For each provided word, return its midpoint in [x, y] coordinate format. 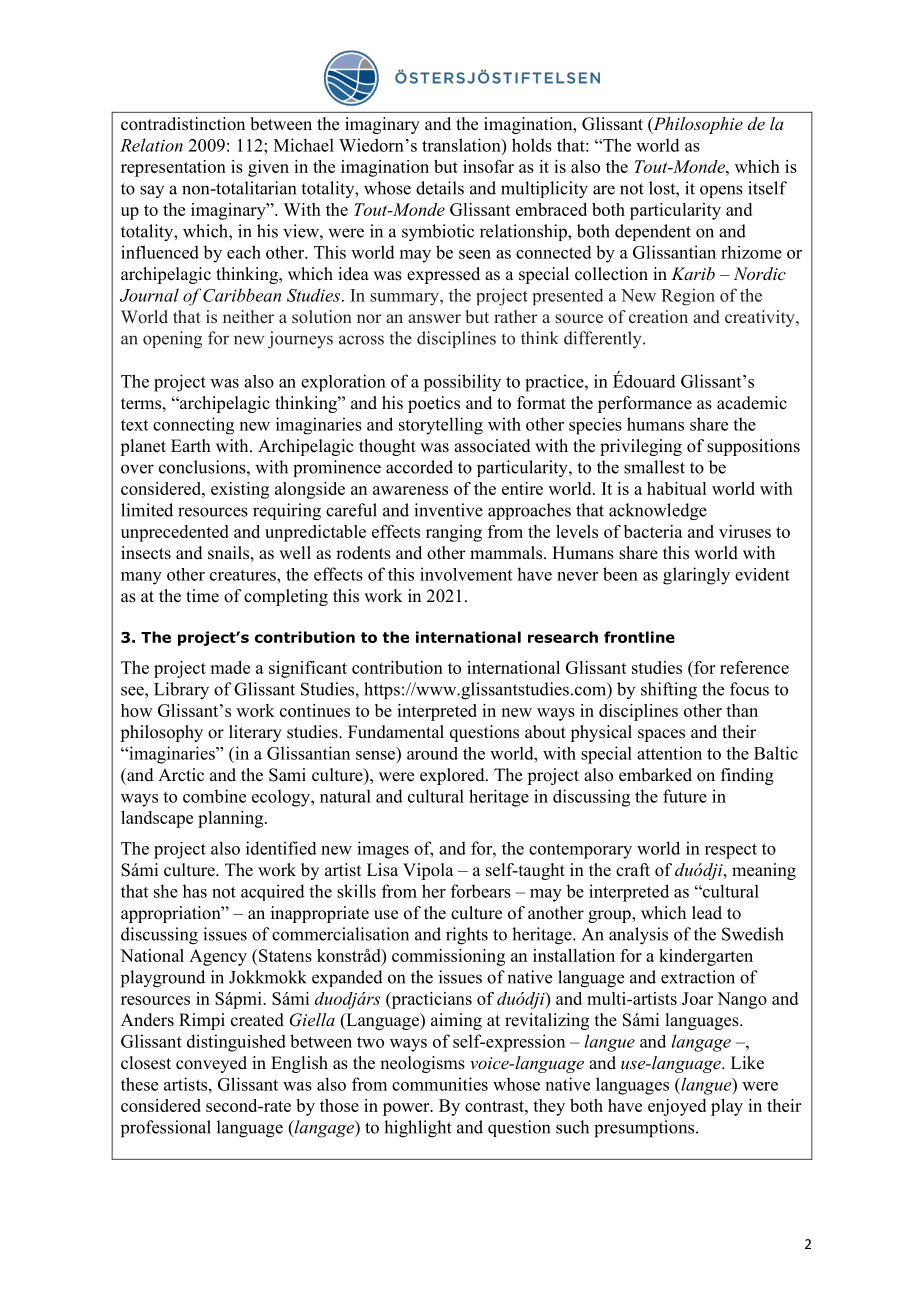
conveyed [211, 1064]
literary [255, 733]
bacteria [653, 531]
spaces [661, 735]
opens [721, 191]
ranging [454, 533]
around [432, 753]
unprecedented [175, 533]
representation [173, 168]
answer [434, 319]
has [195, 891]
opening [172, 340]
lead [707, 913]
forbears [481, 891]
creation [658, 316]
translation [462, 145]
